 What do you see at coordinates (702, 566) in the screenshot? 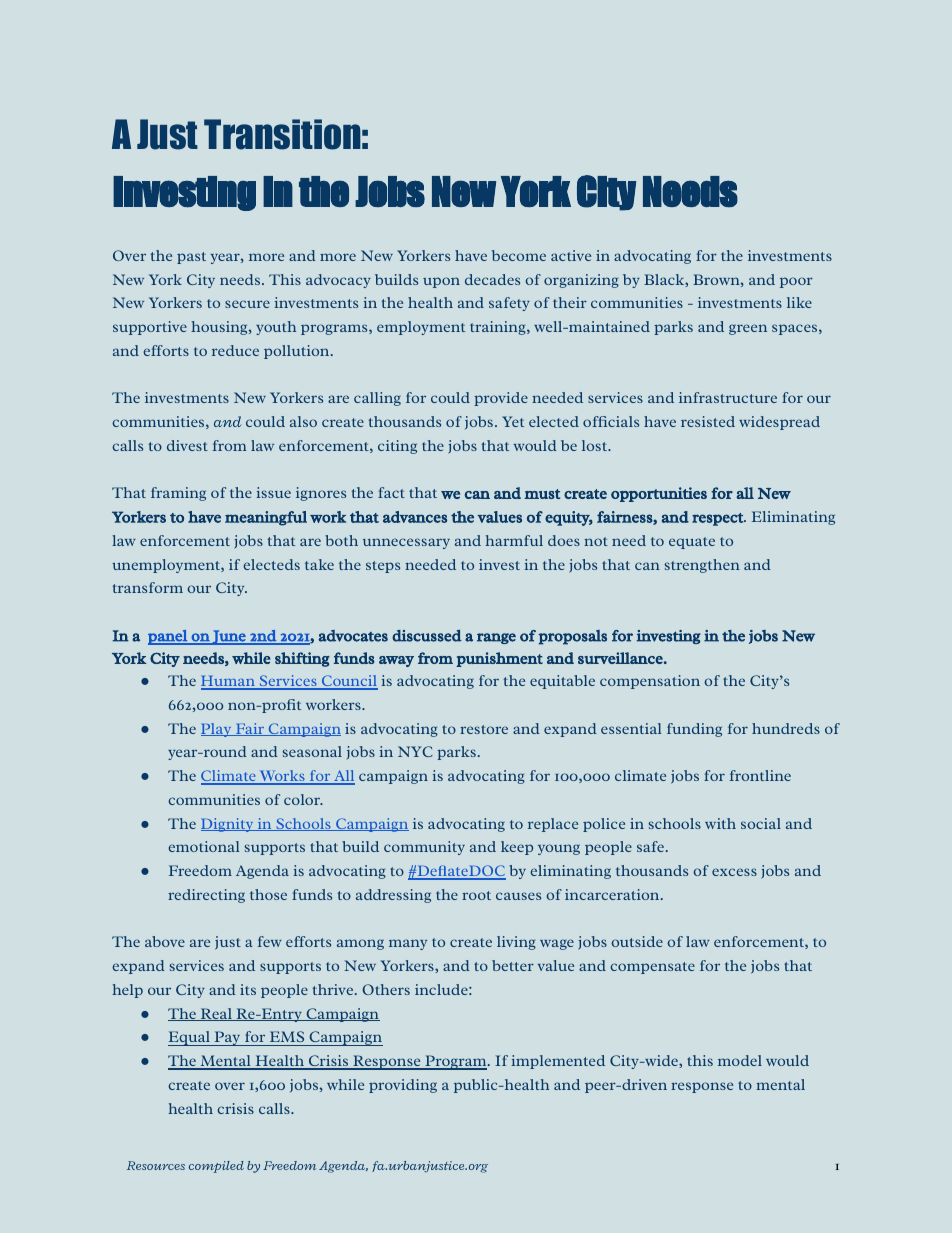
I see `strengthen` at bounding box center [702, 566].
